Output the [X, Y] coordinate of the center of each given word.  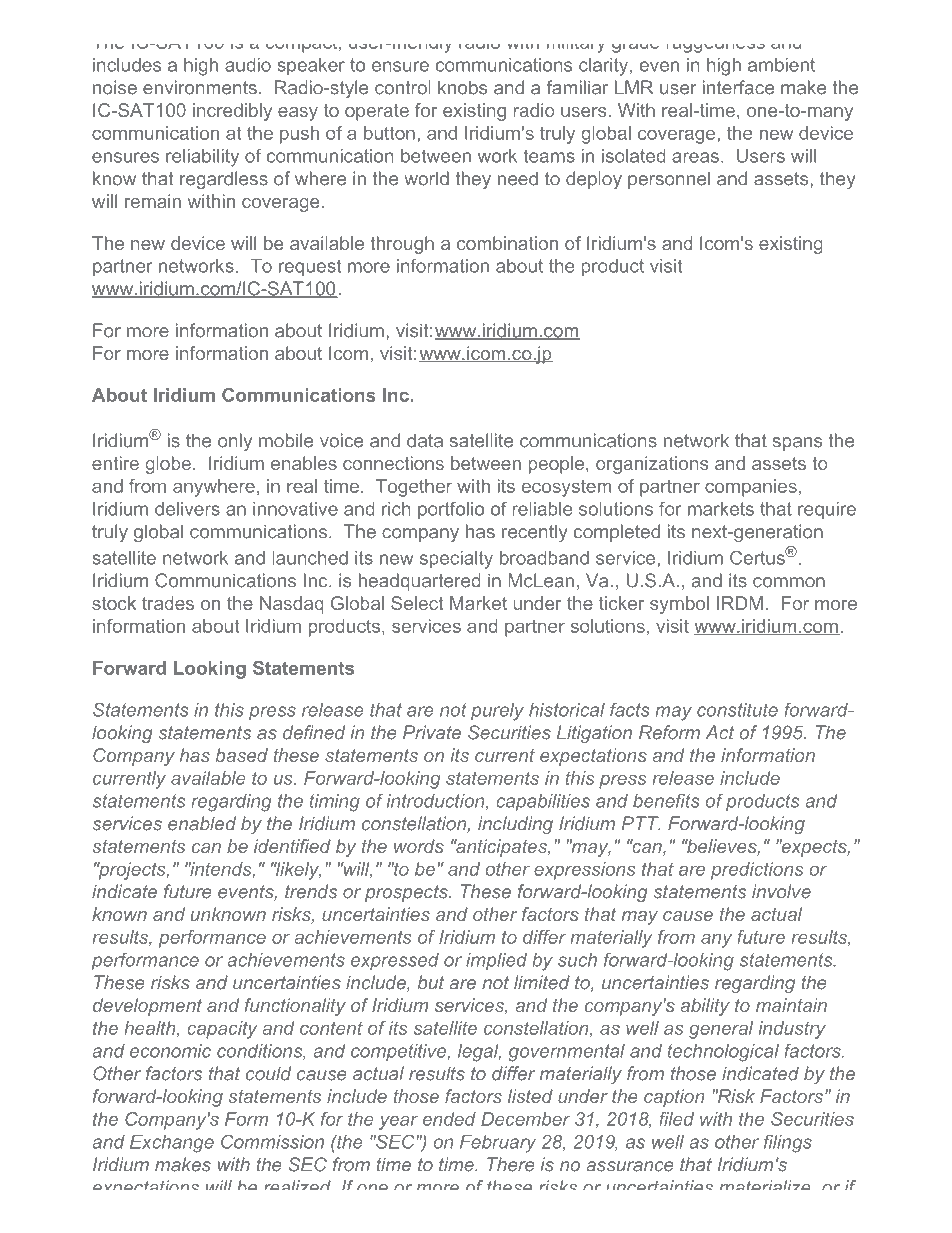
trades [168, 603]
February [498, 1144]
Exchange [172, 1144]
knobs [462, 87]
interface [738, 87]
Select [417, 603]
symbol [679, 605]
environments [200, 87]
